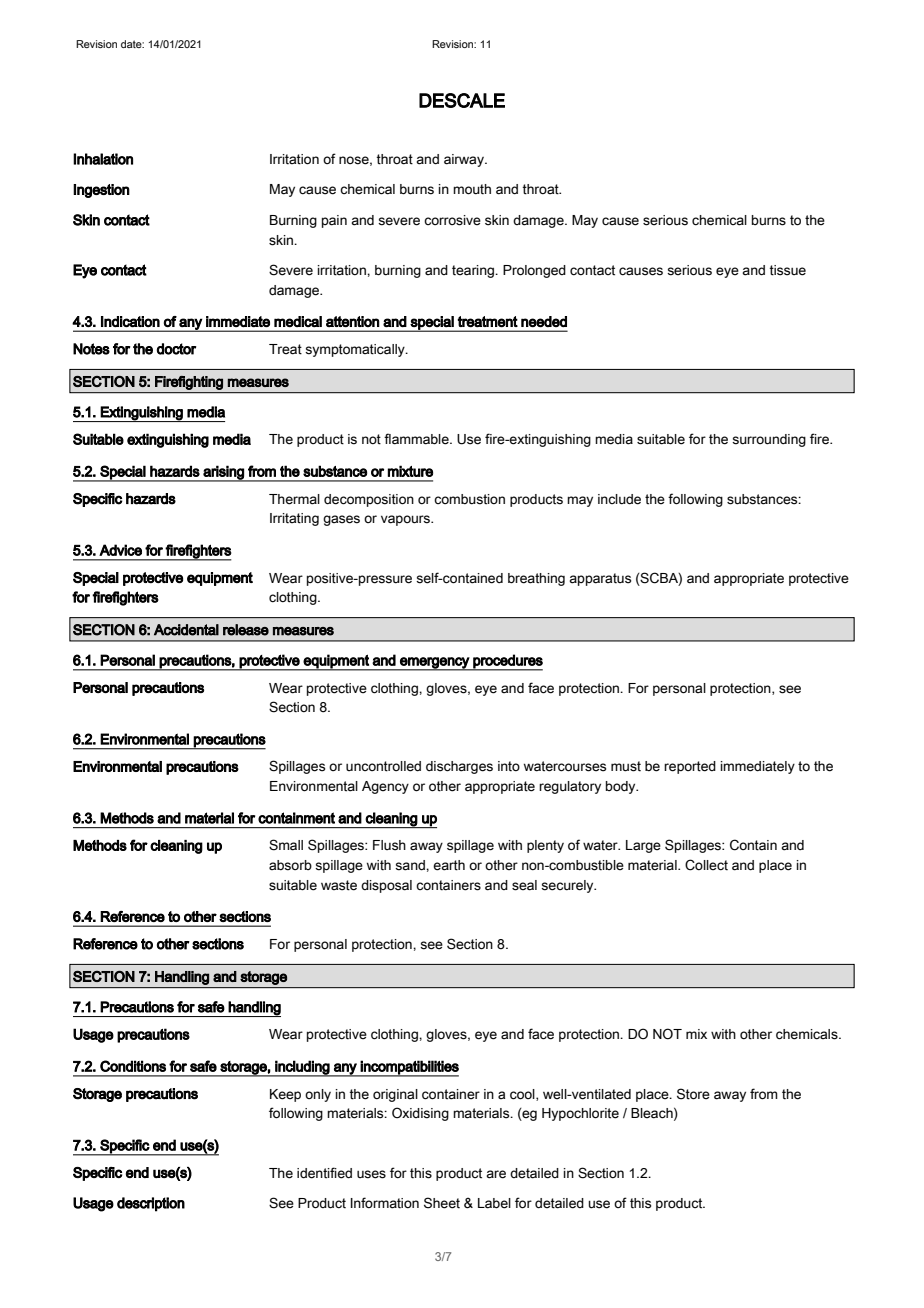 Image resolution: width=924 pixels, height=1308 pixels. Describe the element at coordinates (151, 1204) in the document. I see `description` at that location.
